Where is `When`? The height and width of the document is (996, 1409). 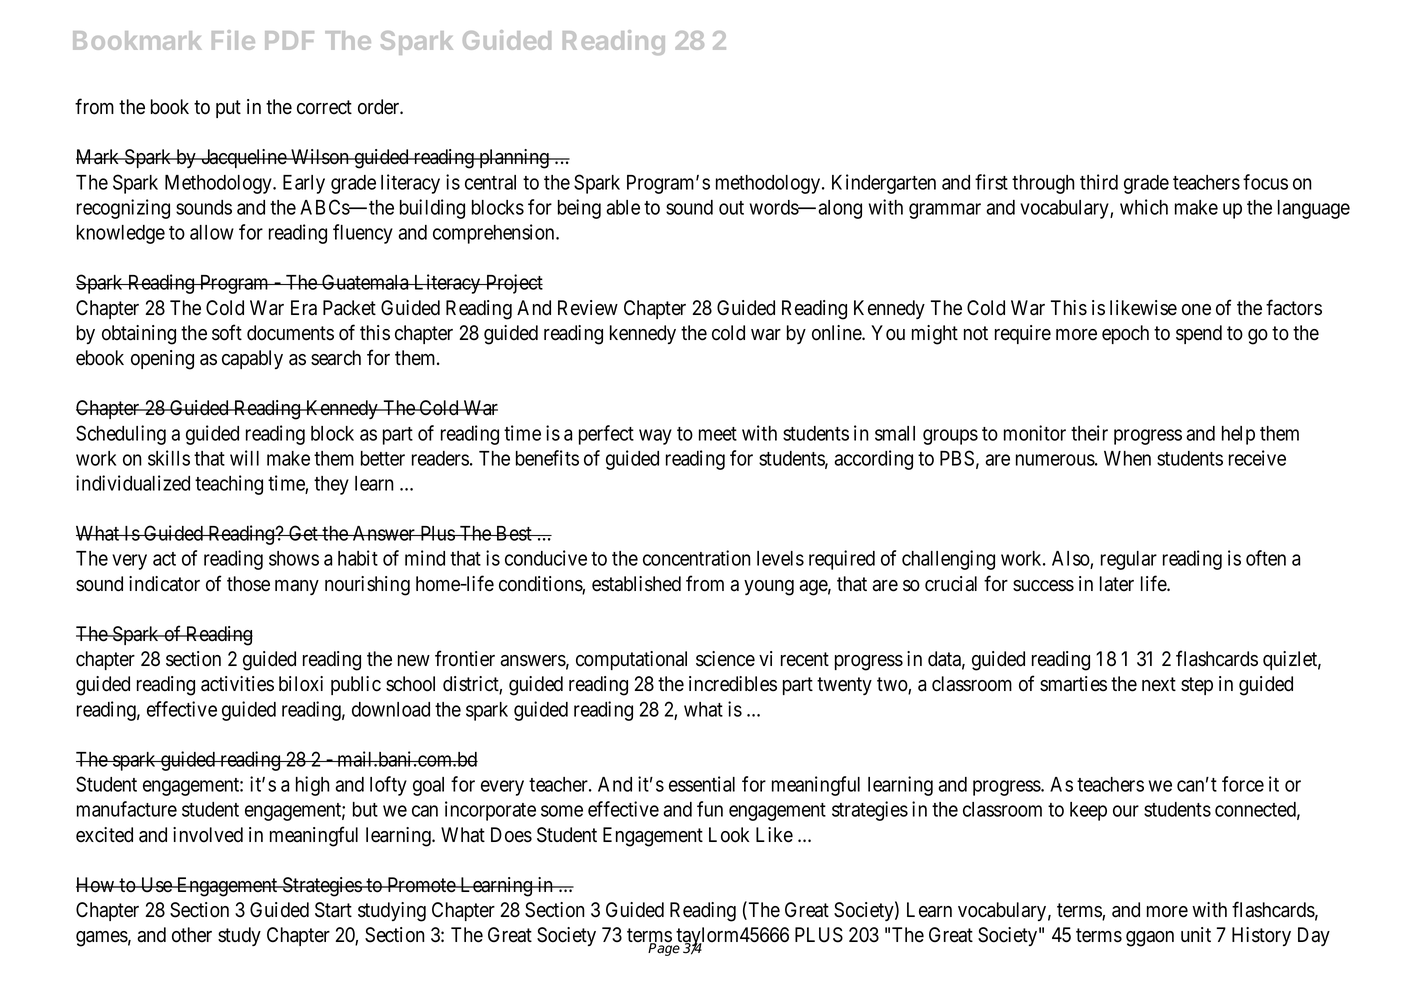 When is located at coordinates (1127, 458).
